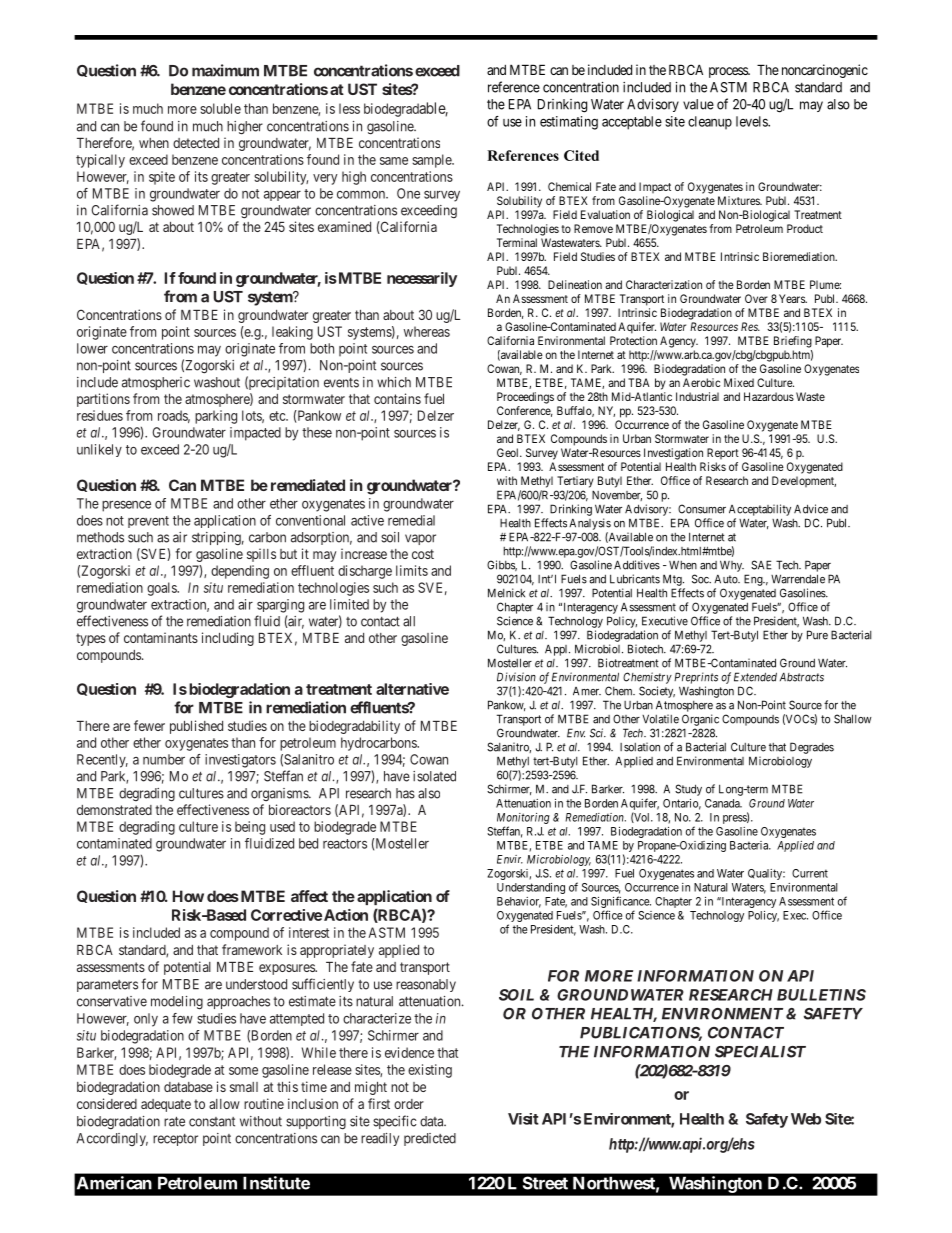  Describe the element at coordinates (727, 579) in the screenshot. I see `Auto` at that location.
